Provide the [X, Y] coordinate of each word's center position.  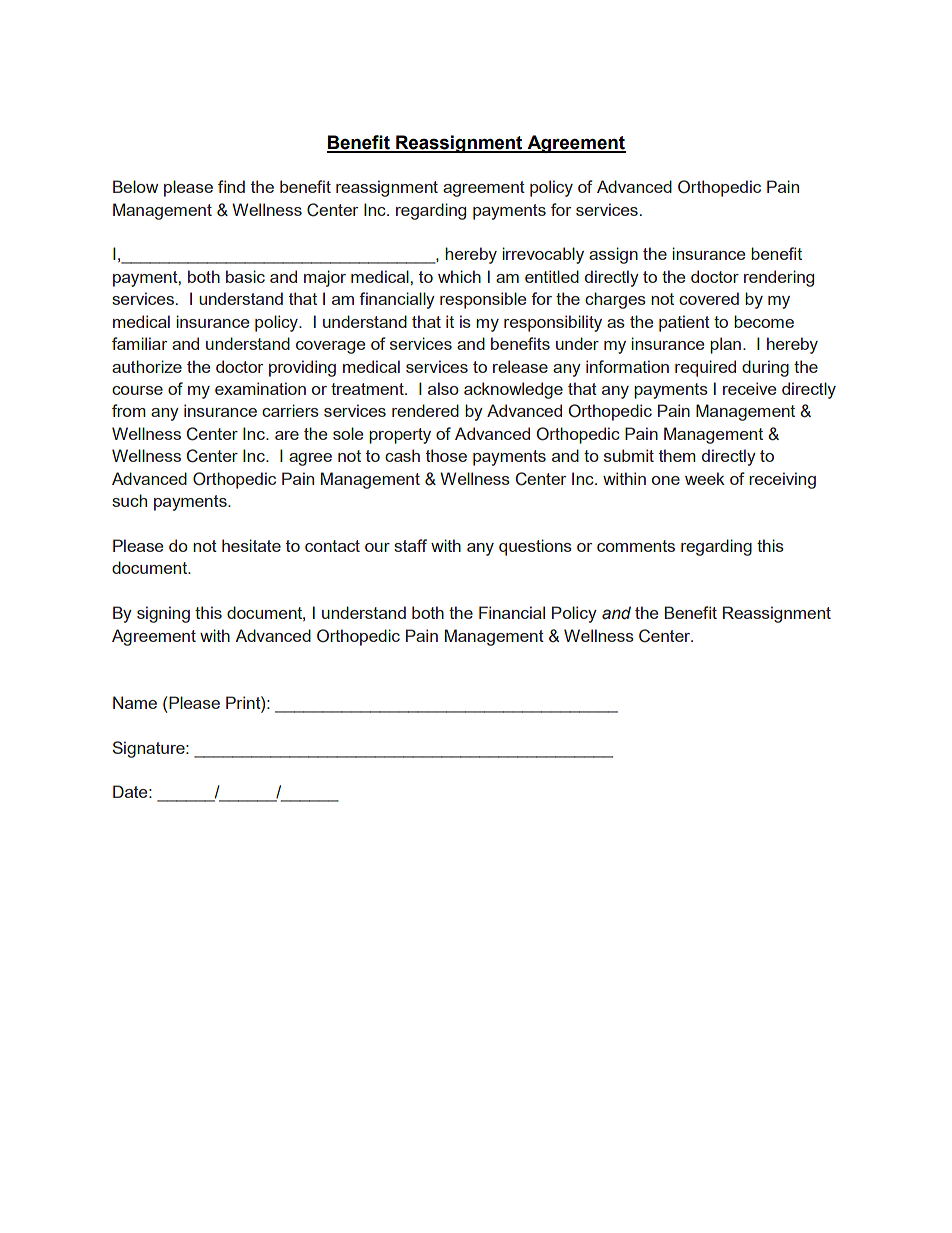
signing [163, 614]
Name [135, 702]
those [446, 455]
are [287, 435]
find [231, 186]
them [677, 455]
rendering [779, 278]
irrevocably [543, 255]
